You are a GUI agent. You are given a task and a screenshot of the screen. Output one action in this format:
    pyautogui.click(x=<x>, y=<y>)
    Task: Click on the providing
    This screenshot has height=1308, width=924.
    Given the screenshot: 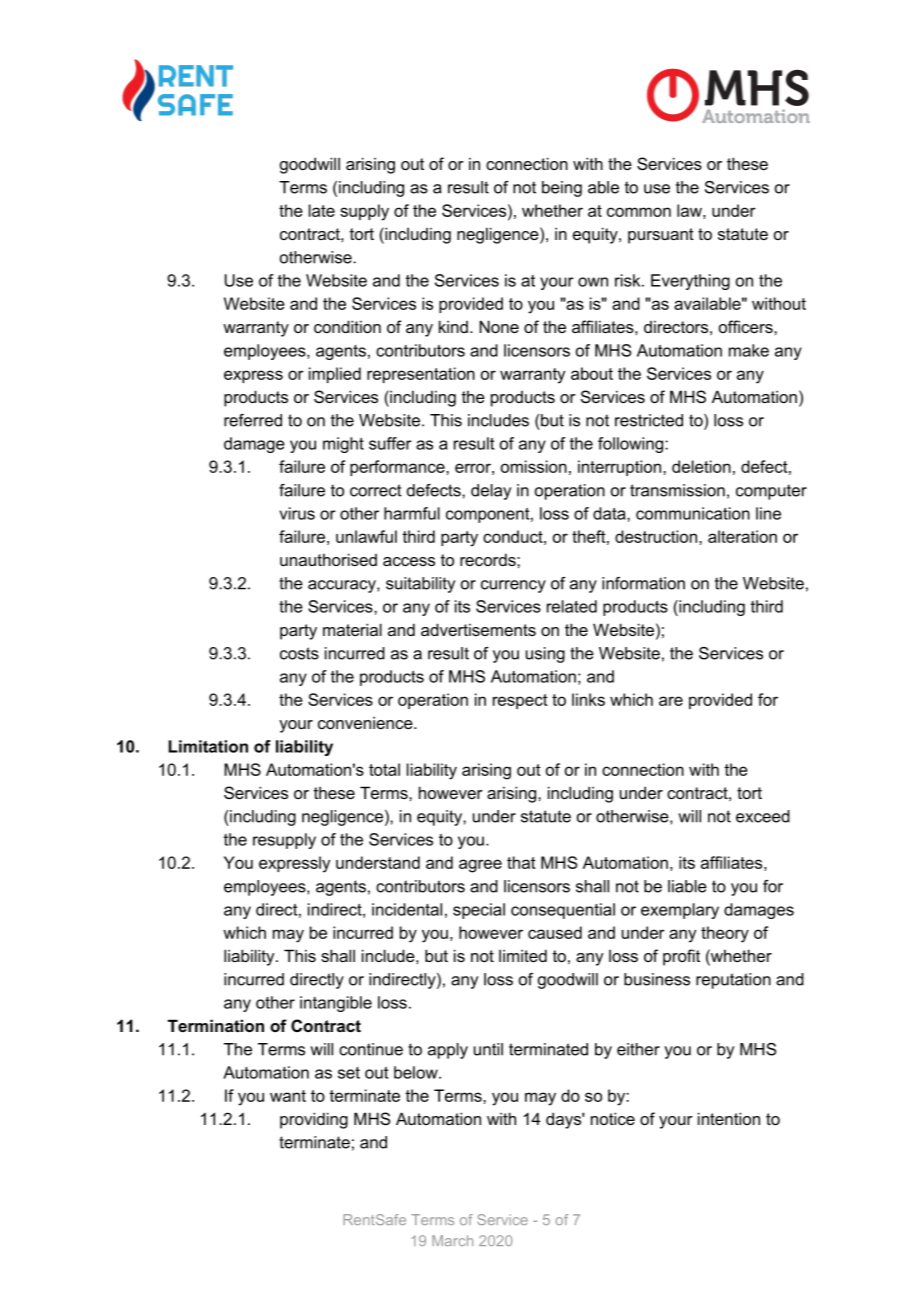 What is the action you would take?
    pyautogui.click(x=314, y=1120)
